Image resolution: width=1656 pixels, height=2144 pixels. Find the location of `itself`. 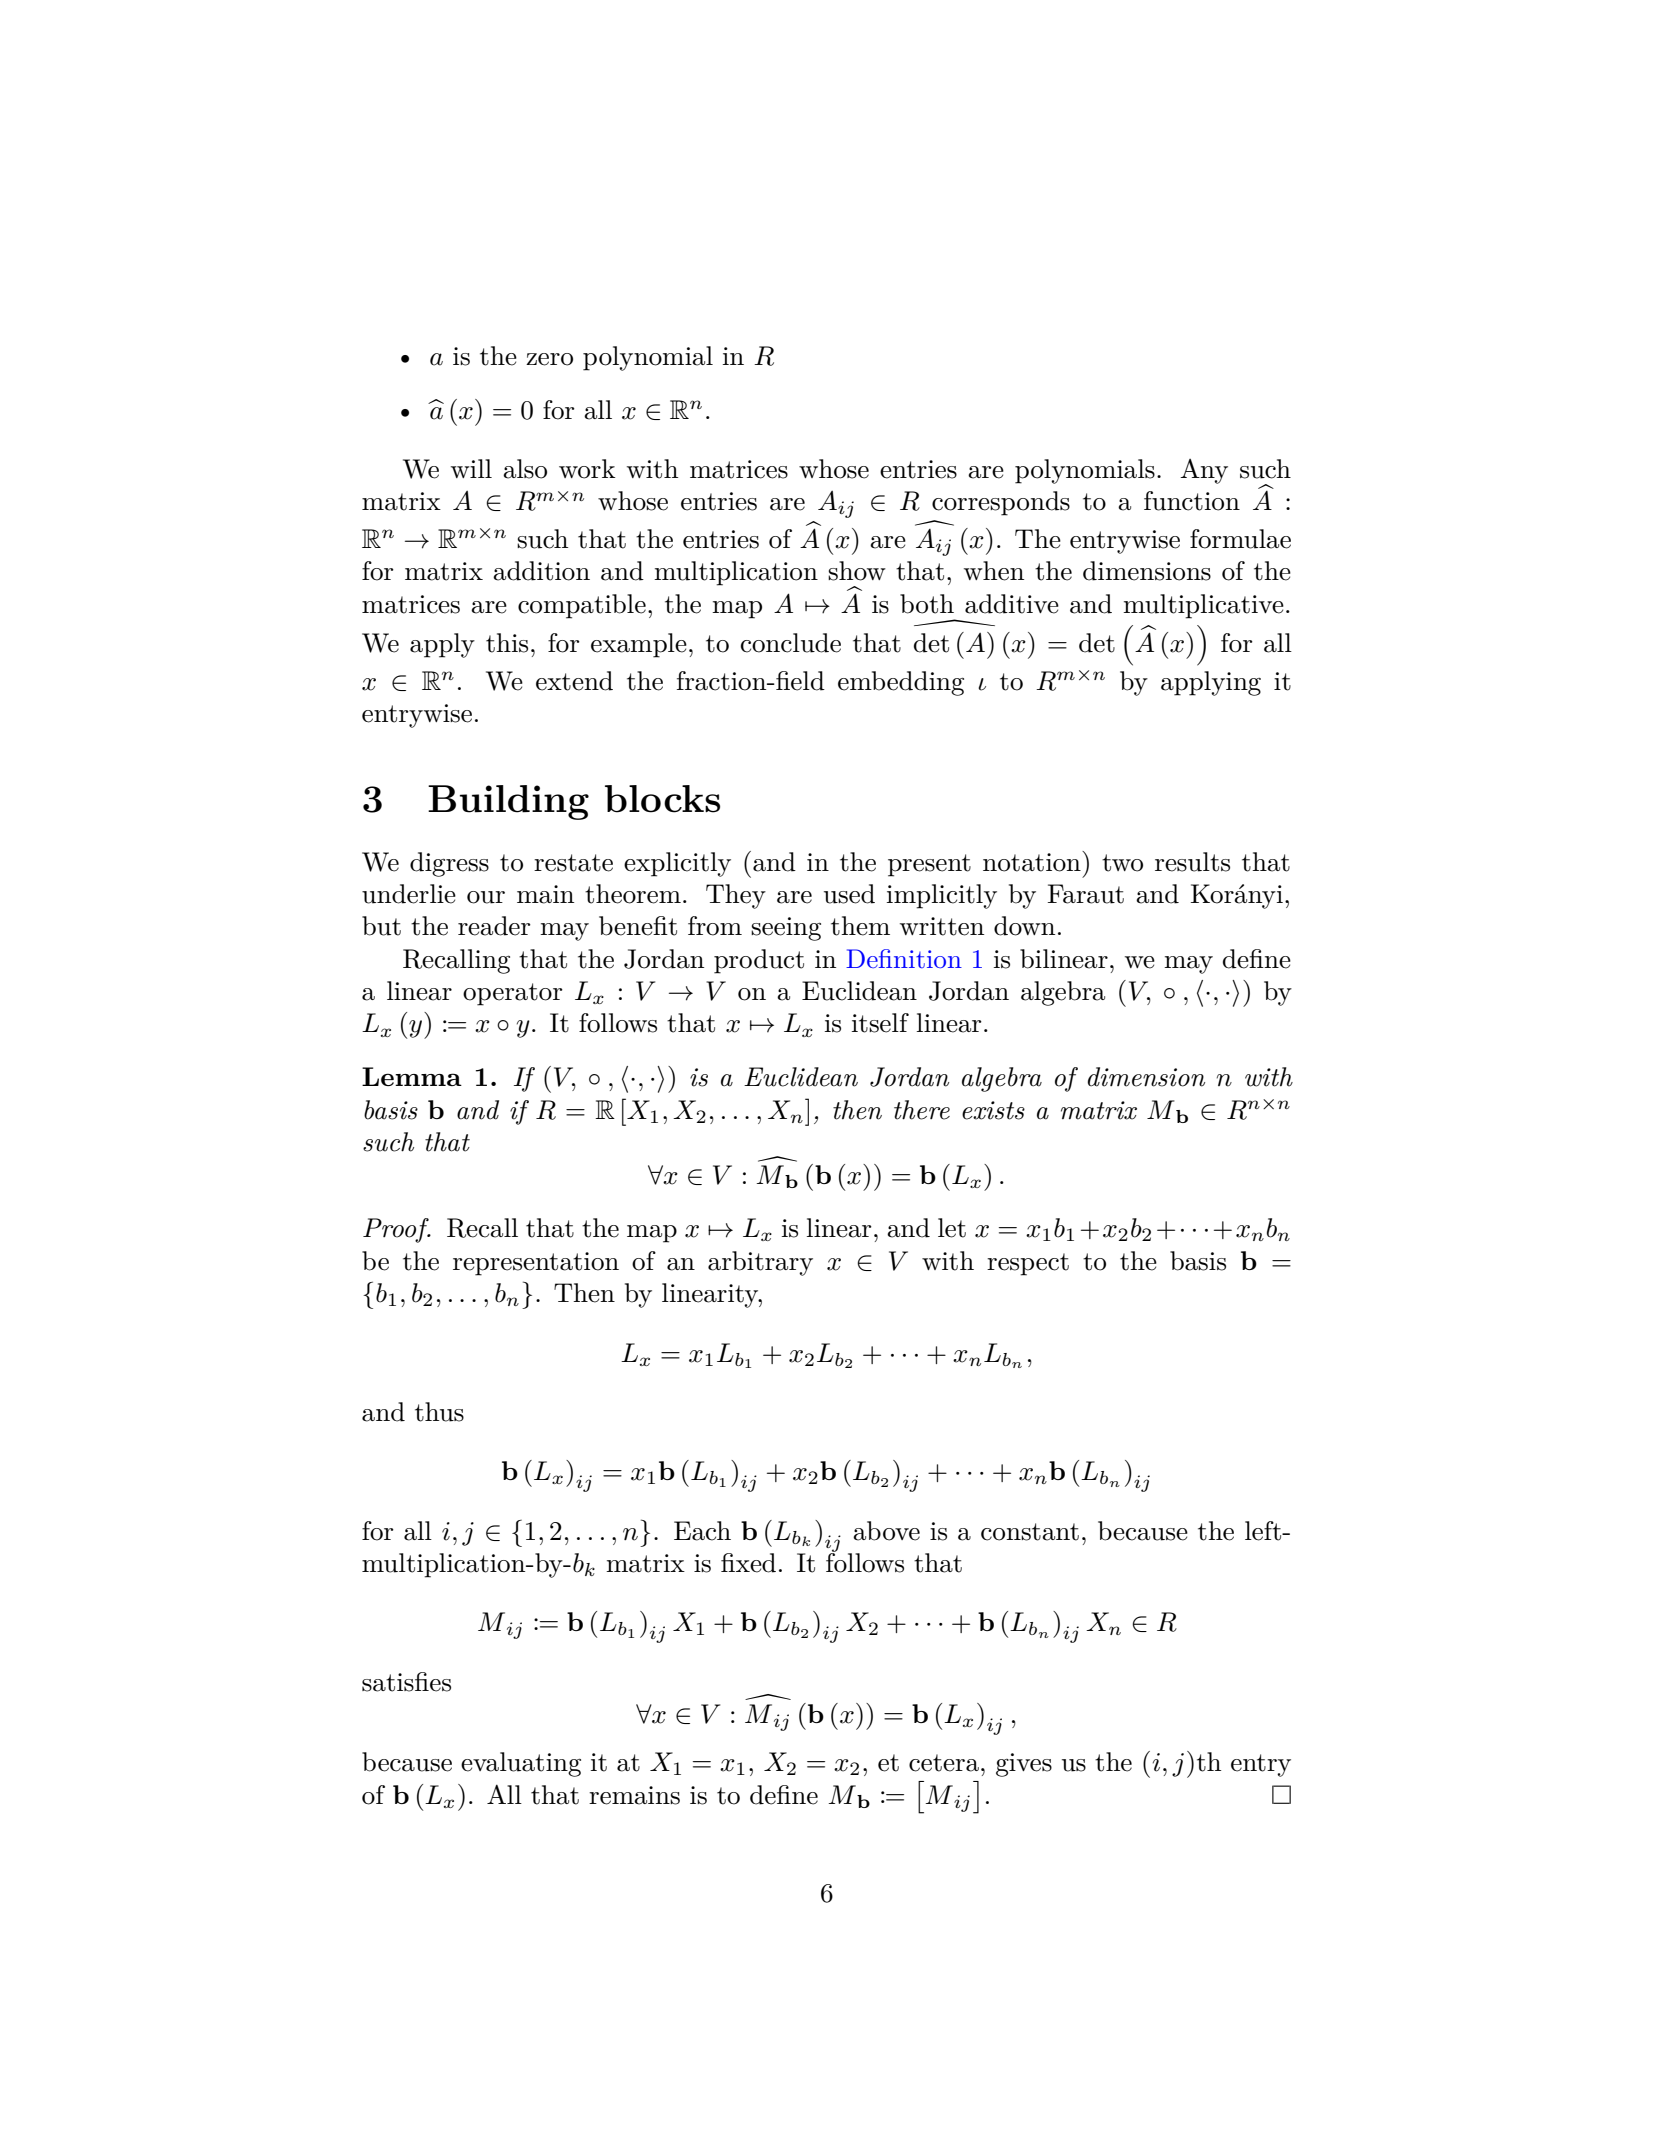

itself is located at coordinates (880, 1023).
